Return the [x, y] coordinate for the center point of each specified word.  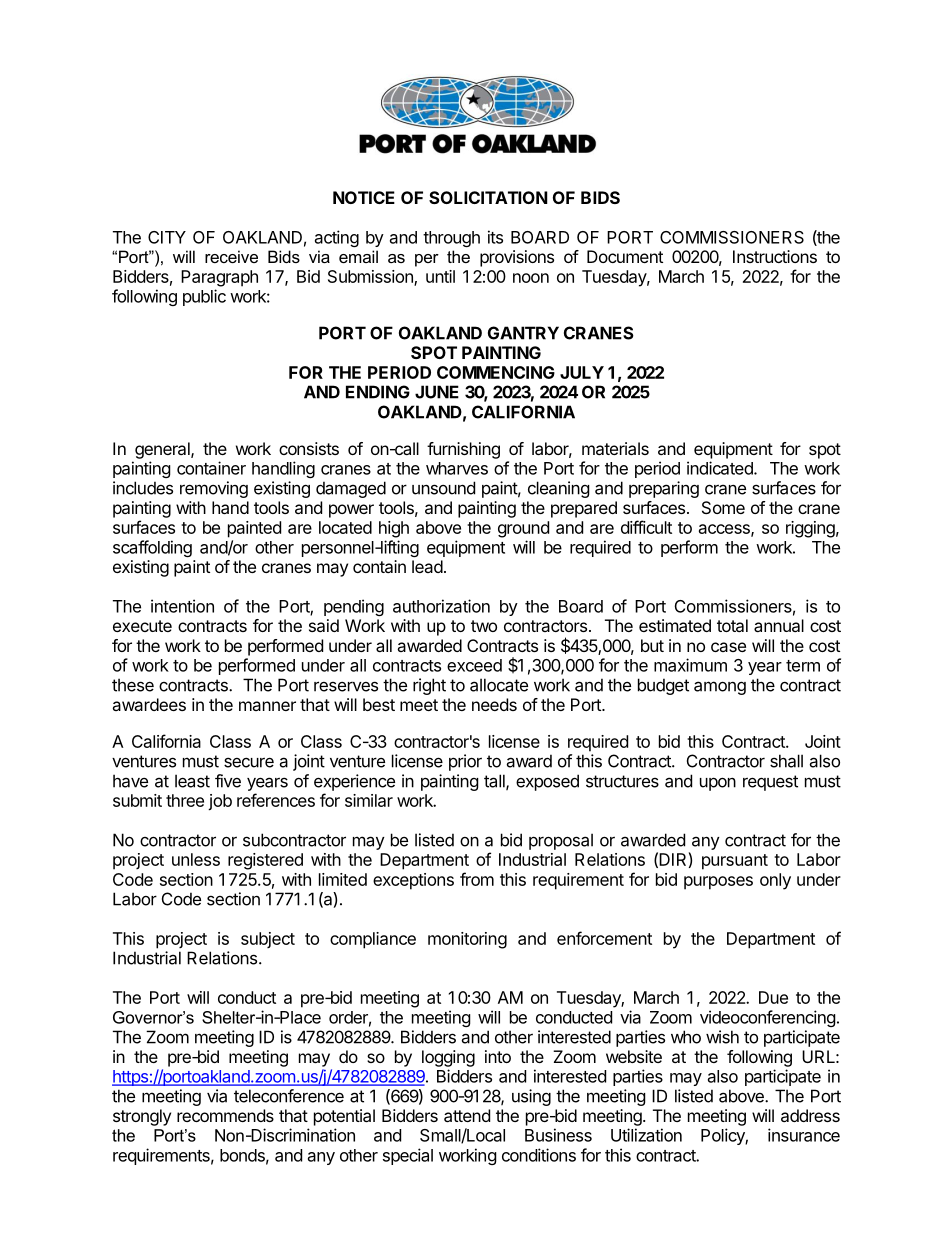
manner [267, 706]
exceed [474, 665]
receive [231, 256]
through [451, 239]
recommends [225, 1115]
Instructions [775, 256]
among [720, 688]
